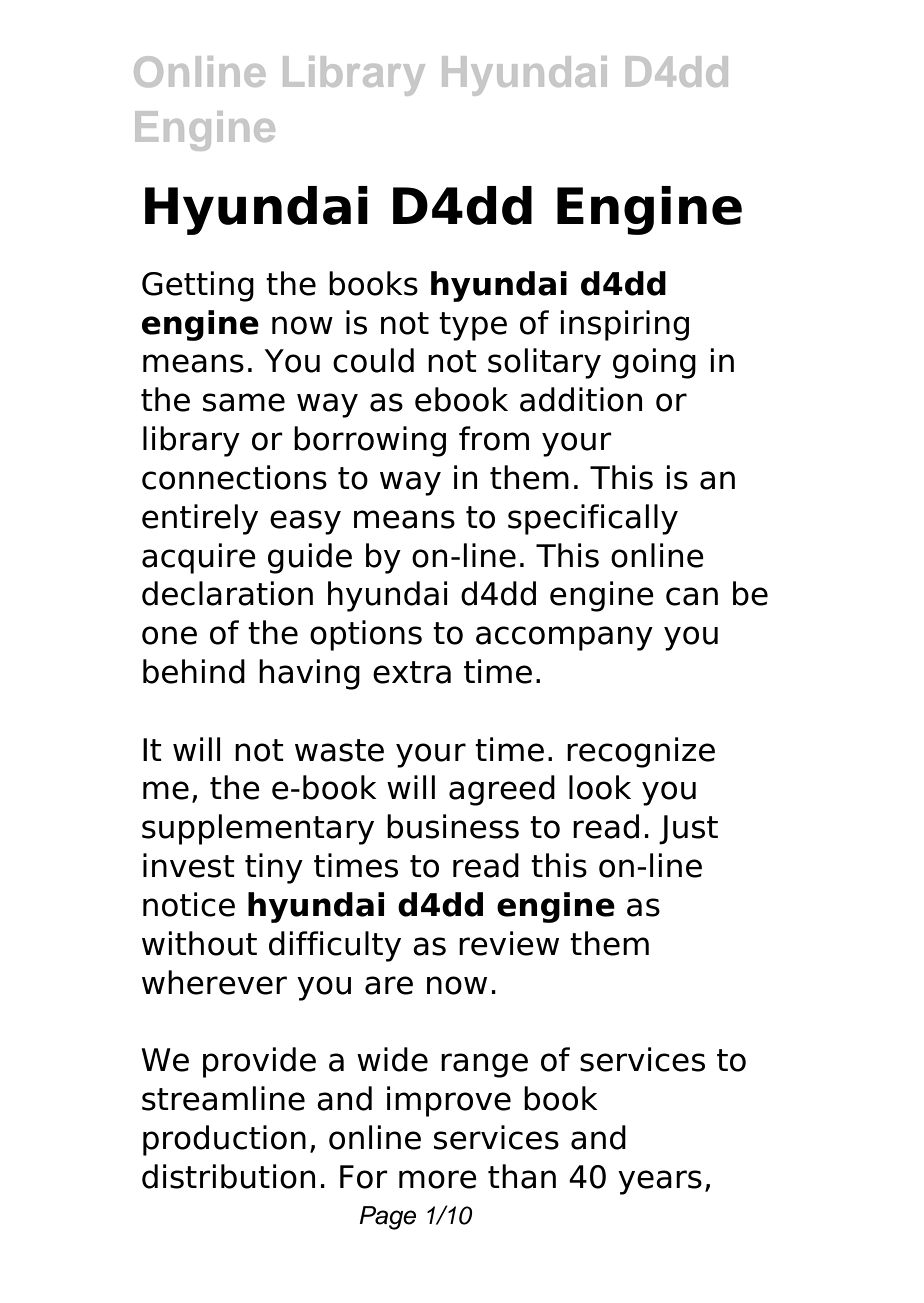 The image size is (924, 1303). I want to click on notice, so click(189, 904).
